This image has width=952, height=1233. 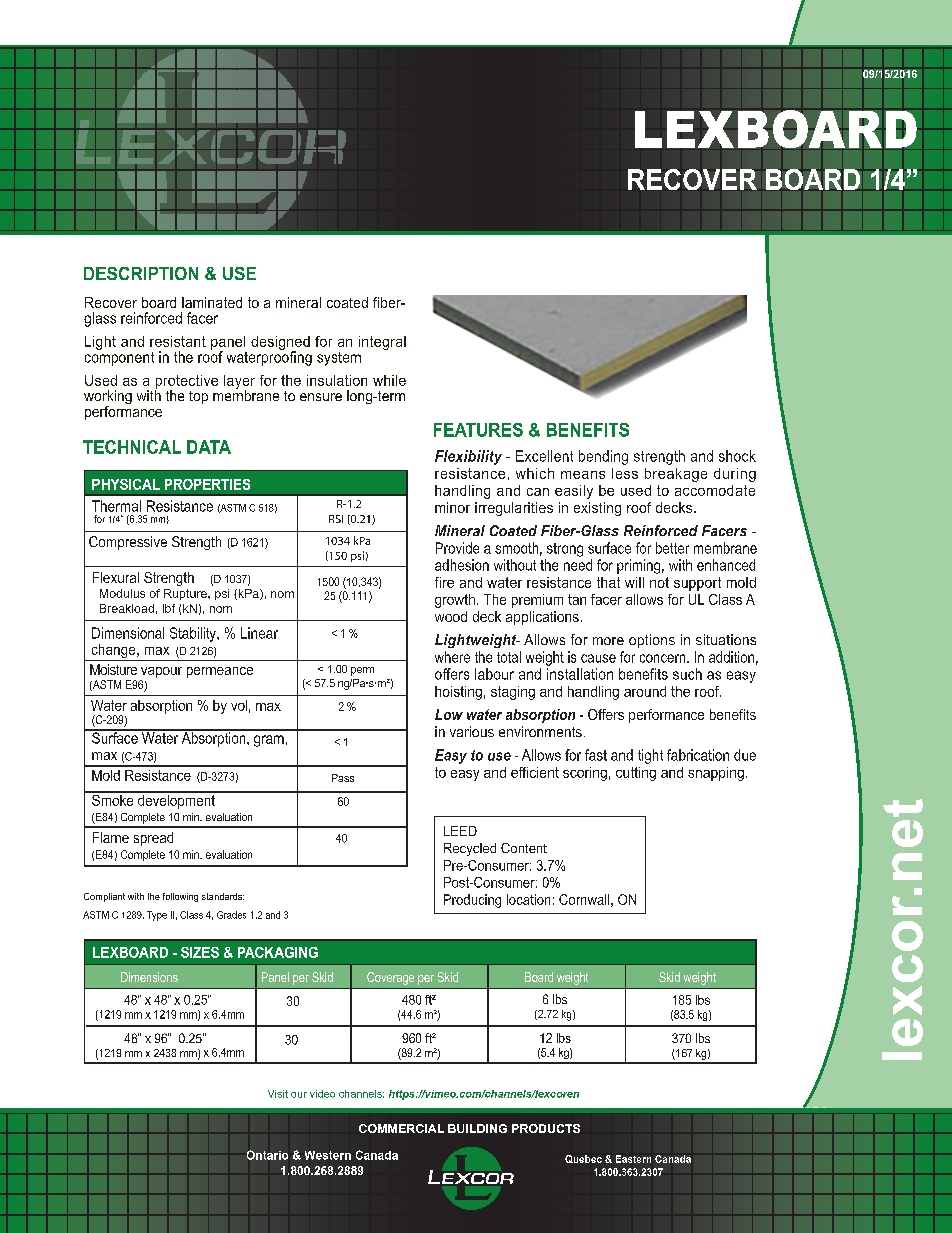 I want to click on shock, so click(x=737, y=456).
